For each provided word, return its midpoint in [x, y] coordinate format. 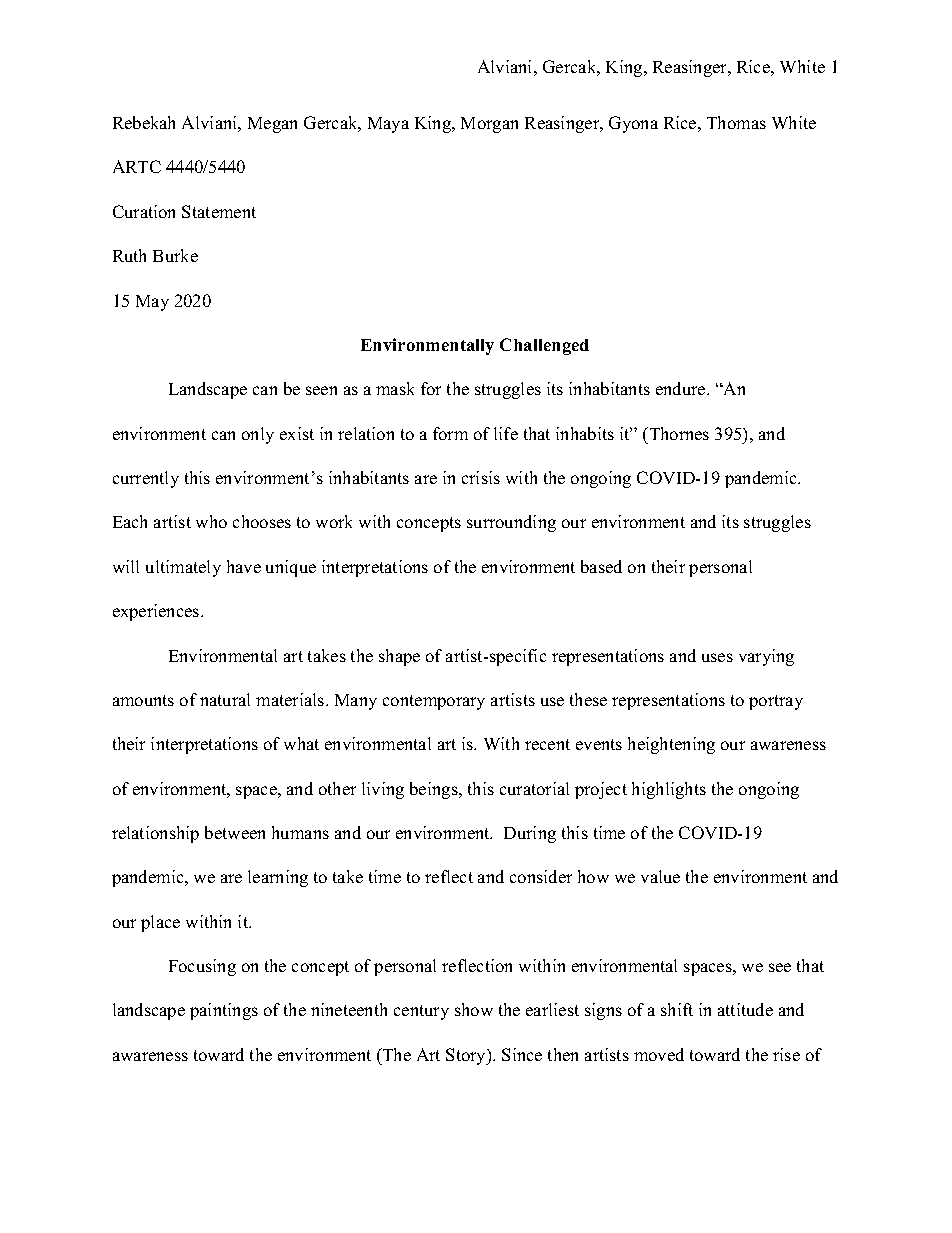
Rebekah [144, 122]
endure [682, 388]
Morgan [489, 125]
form [450, 433]
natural [225, 699]
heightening [671, 745]
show [474, 1009]
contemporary [434, 702]
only [258, 435]
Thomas [736, 122]
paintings [224, 1011]
